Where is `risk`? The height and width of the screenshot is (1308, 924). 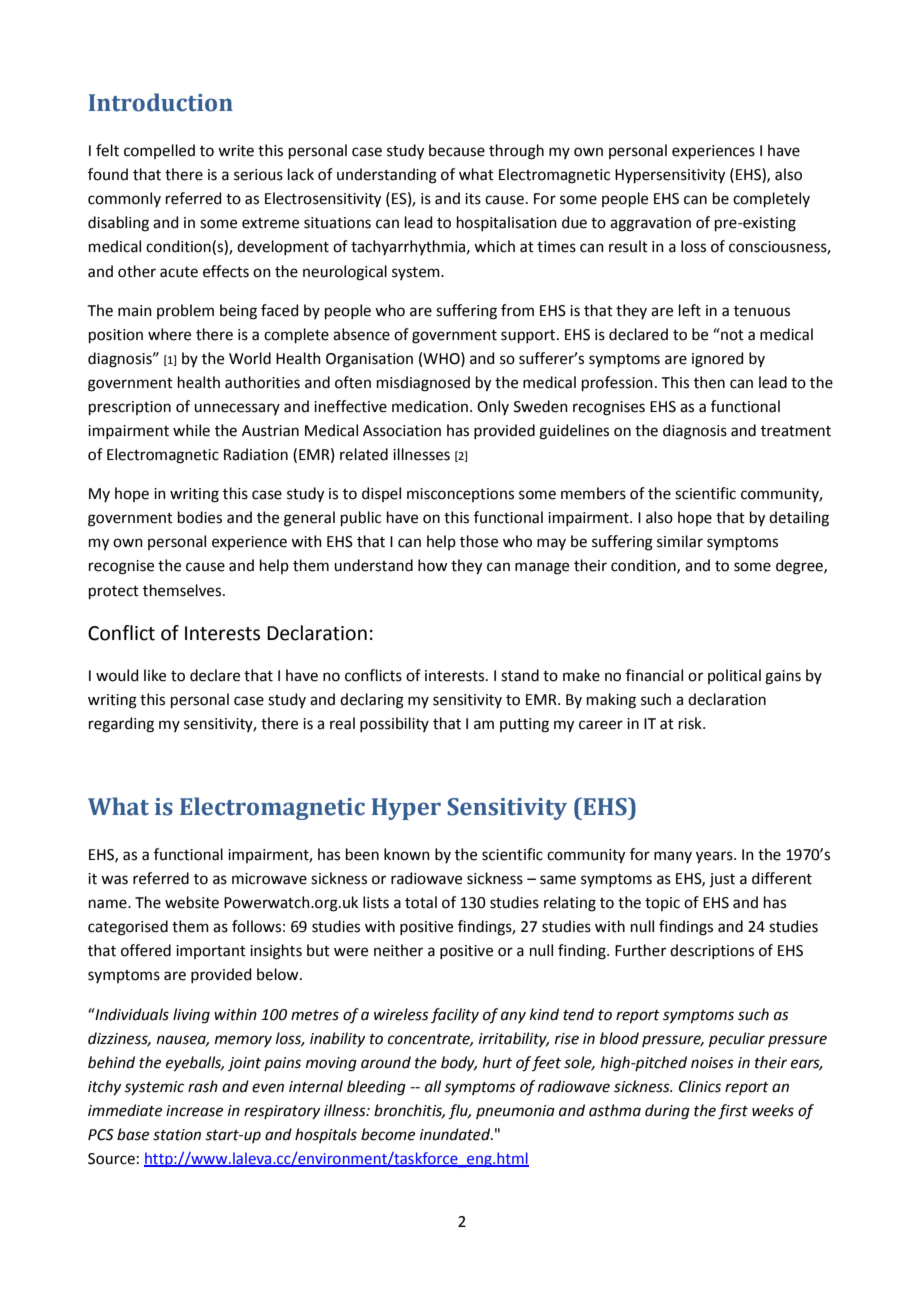 risk is located at coordinates (691, 723).
